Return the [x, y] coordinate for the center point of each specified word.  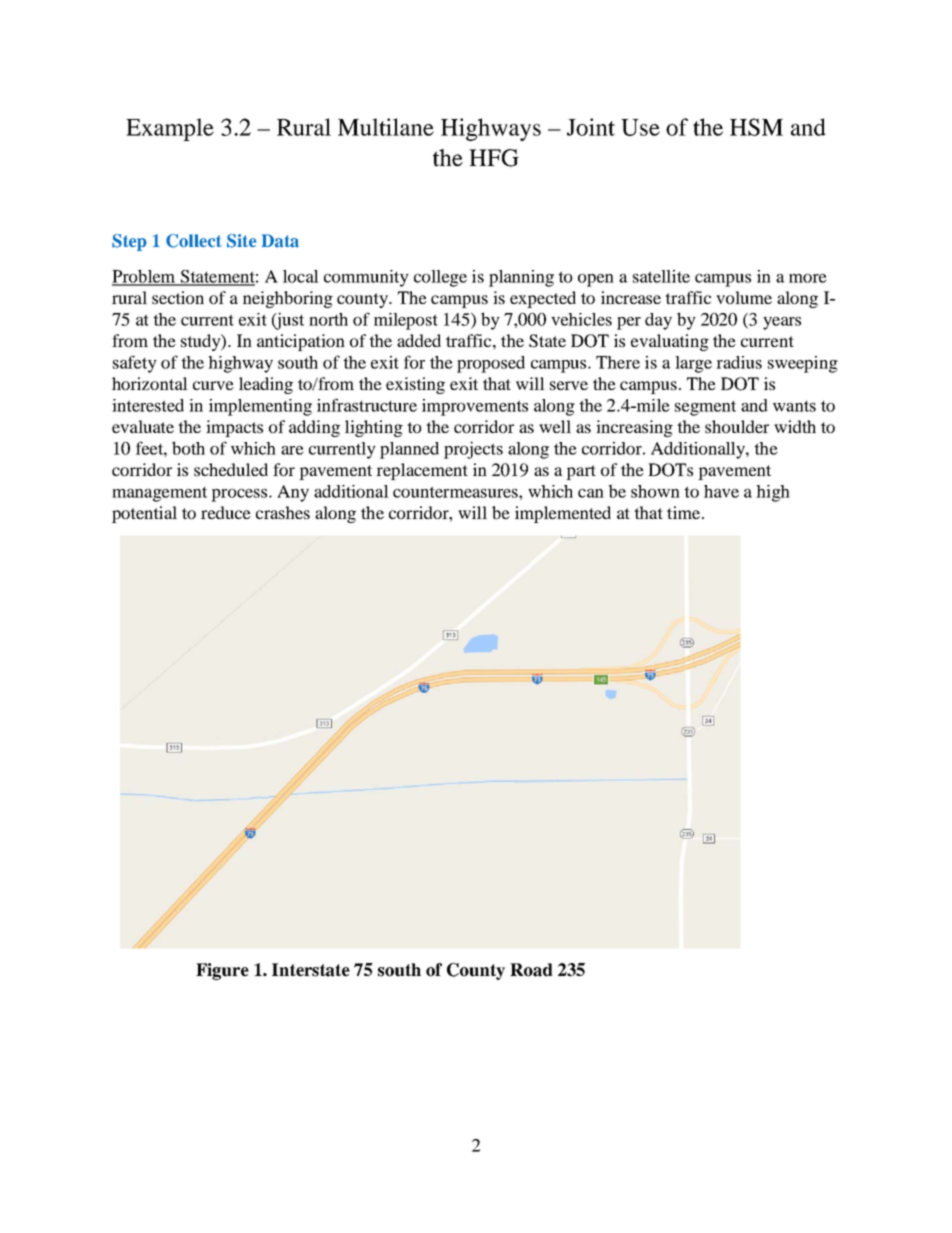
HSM [756, 127]
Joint [591, 127]
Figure [222, 971]
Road [531, 970]
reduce [226, 512]
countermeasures [456, 492]
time [685, 512]
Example [170, 129]
